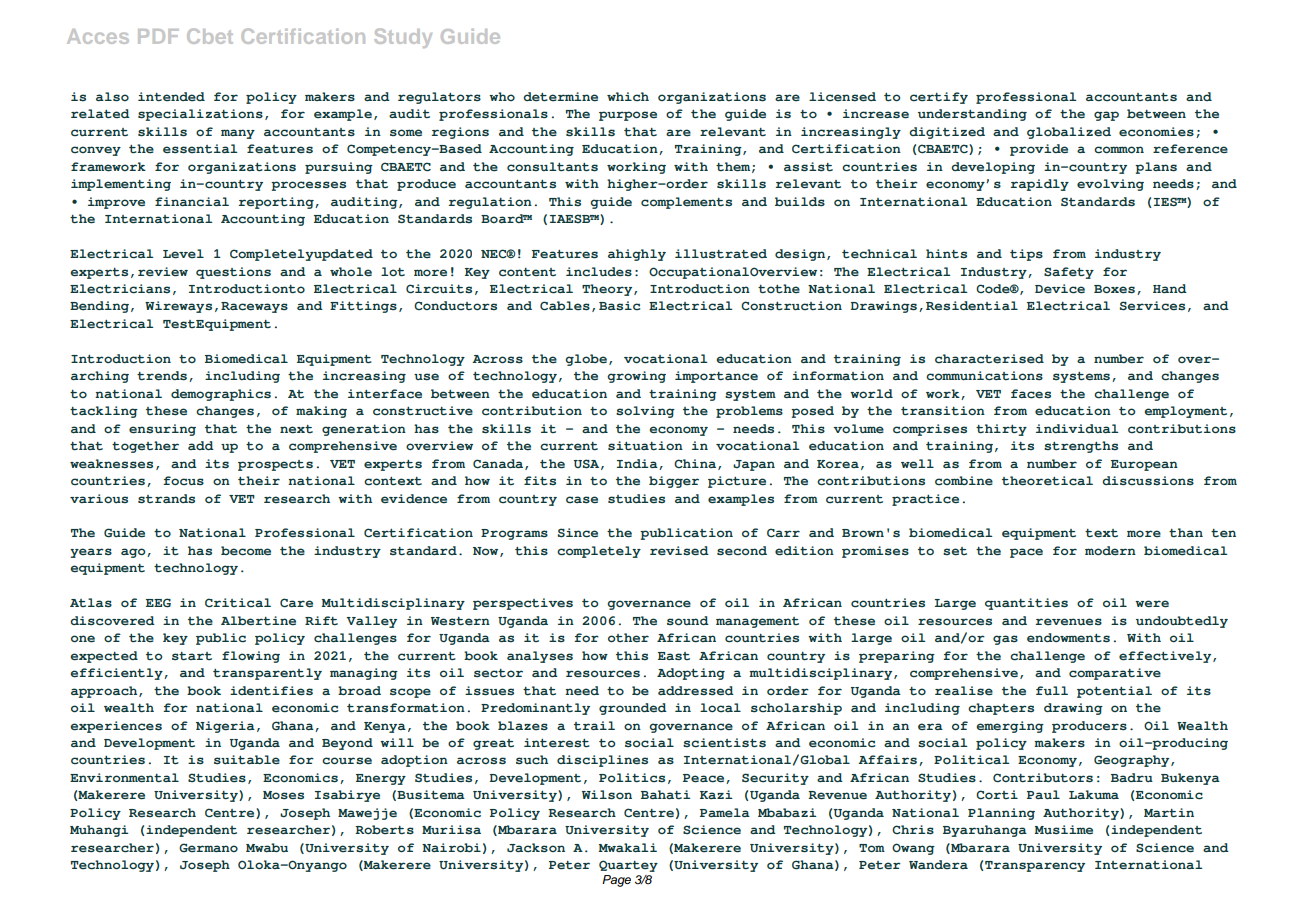 The width and height of the screenshot is (1308, 924). Describe the element at coordinates (1068, 638) in the screenshot. I see `endowments` at that location.
